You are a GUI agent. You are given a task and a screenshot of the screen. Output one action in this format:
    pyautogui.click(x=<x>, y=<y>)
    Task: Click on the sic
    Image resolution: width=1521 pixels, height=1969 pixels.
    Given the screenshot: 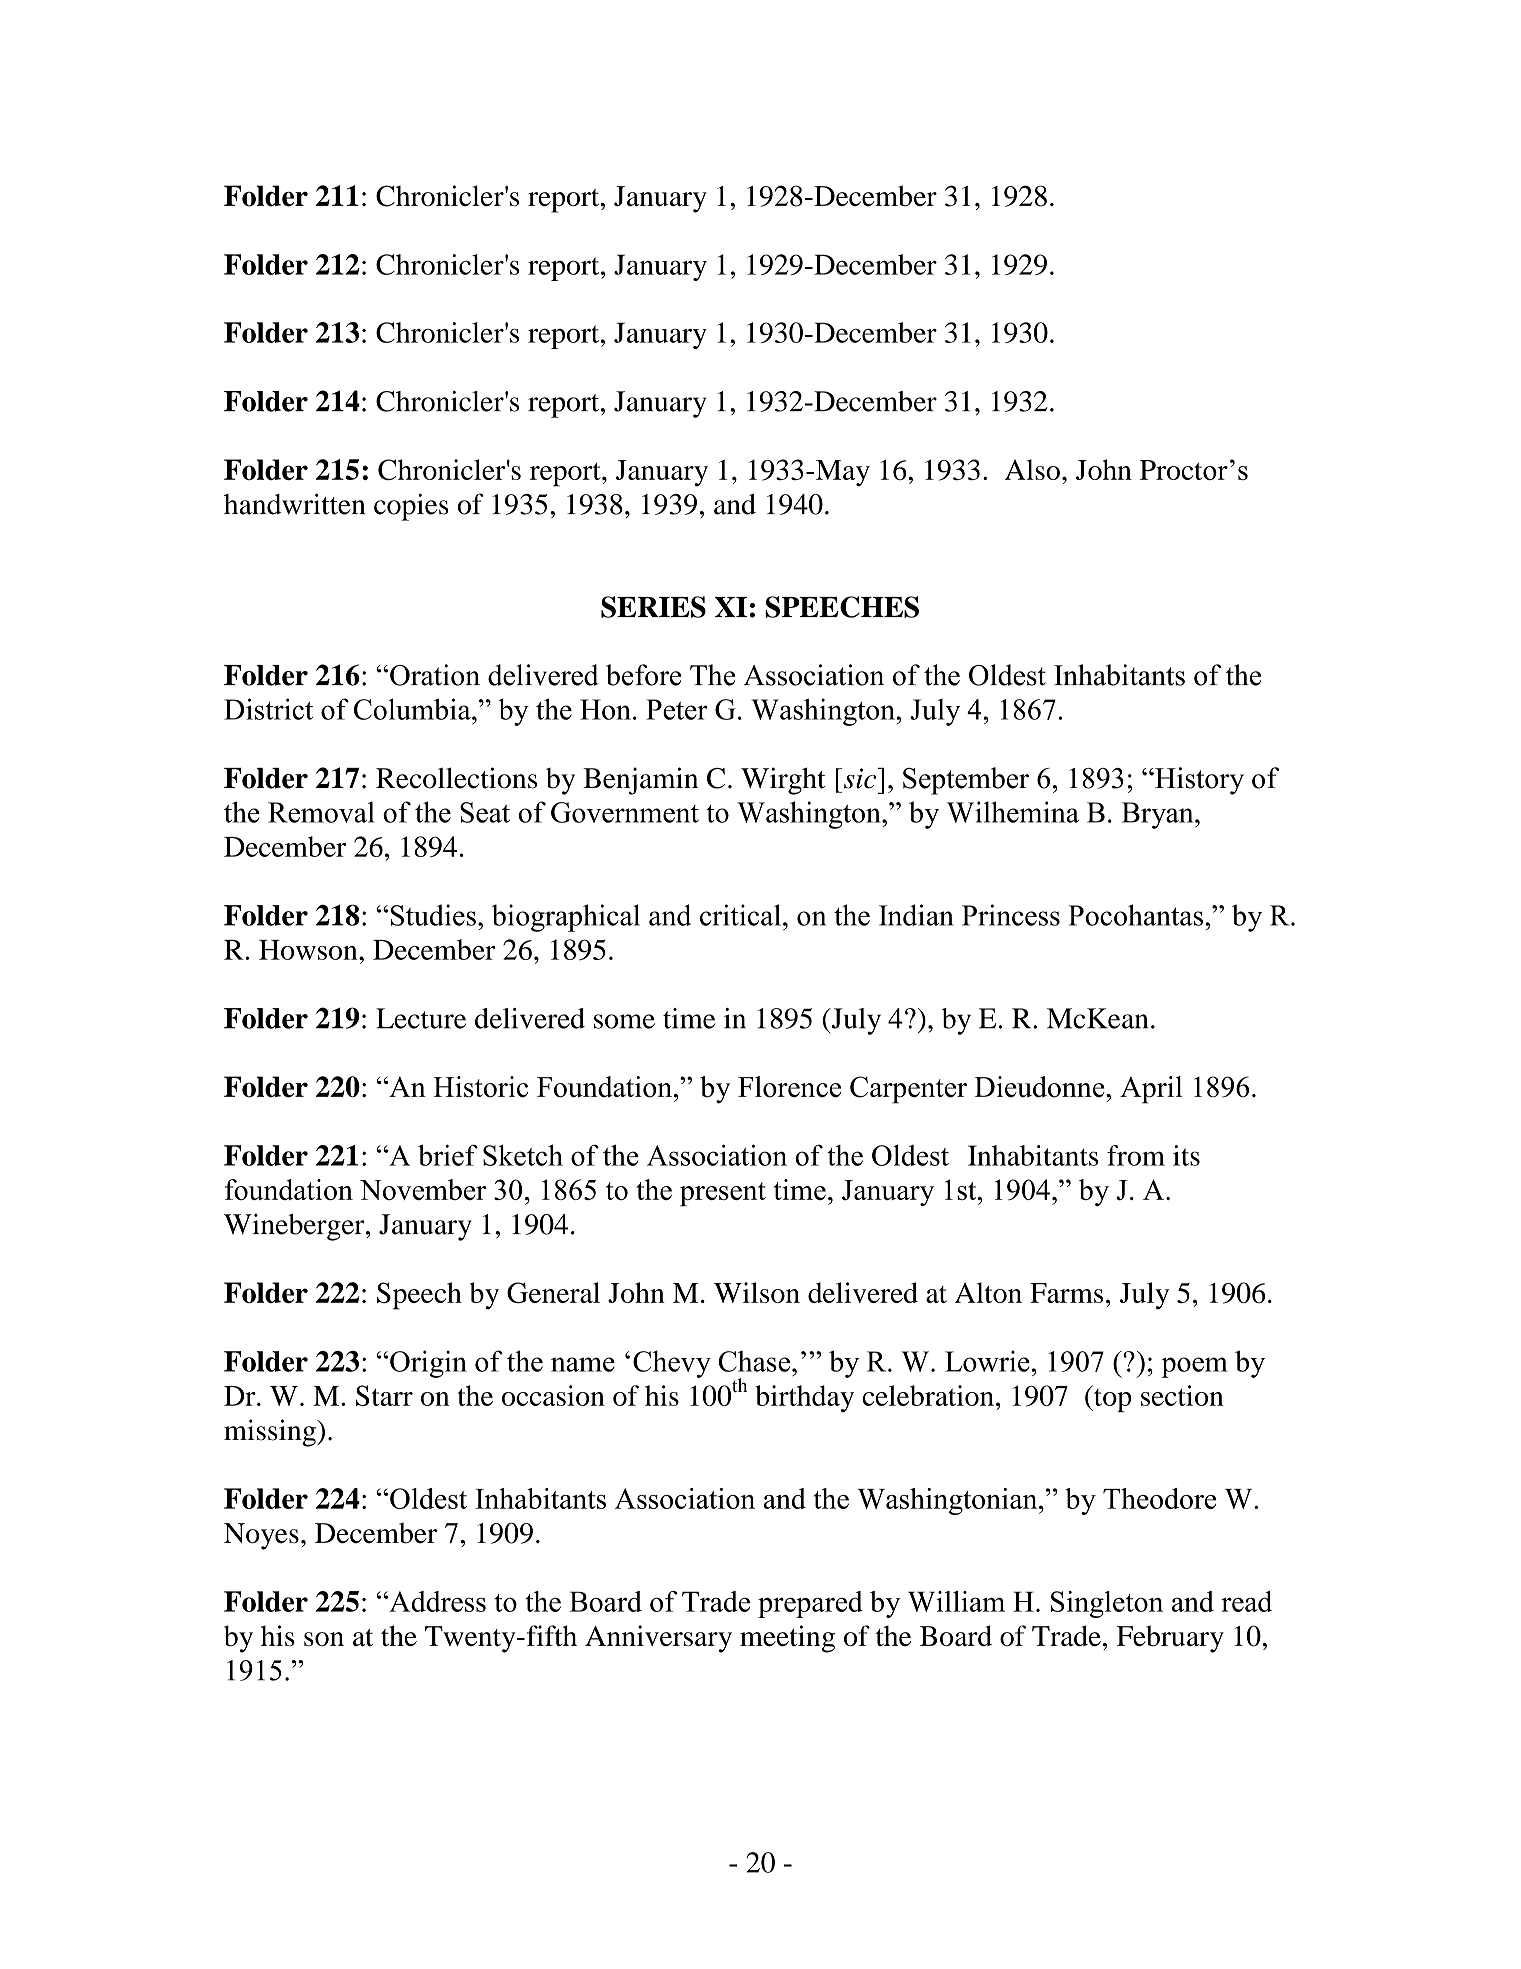 What is the action you would take?
    pyautogui.click(x=861, y=778)
